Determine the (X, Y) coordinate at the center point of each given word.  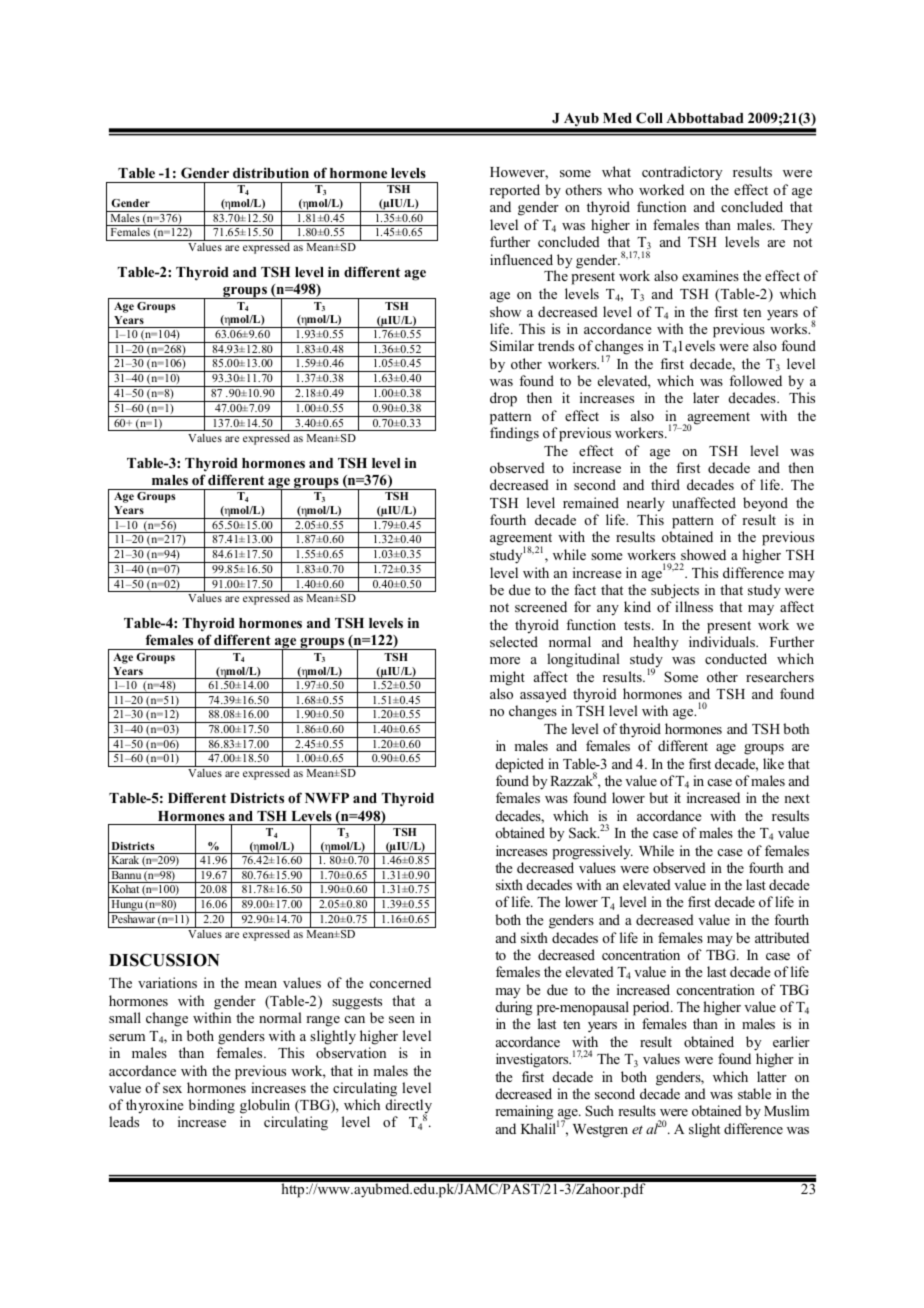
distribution (271, 172)
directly (409, 1108)
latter (772, 1076)
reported (515, 191)
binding (212, 1106)
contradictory (682, 173)
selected (514, 641)
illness (694, 606)
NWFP (327, 798)
